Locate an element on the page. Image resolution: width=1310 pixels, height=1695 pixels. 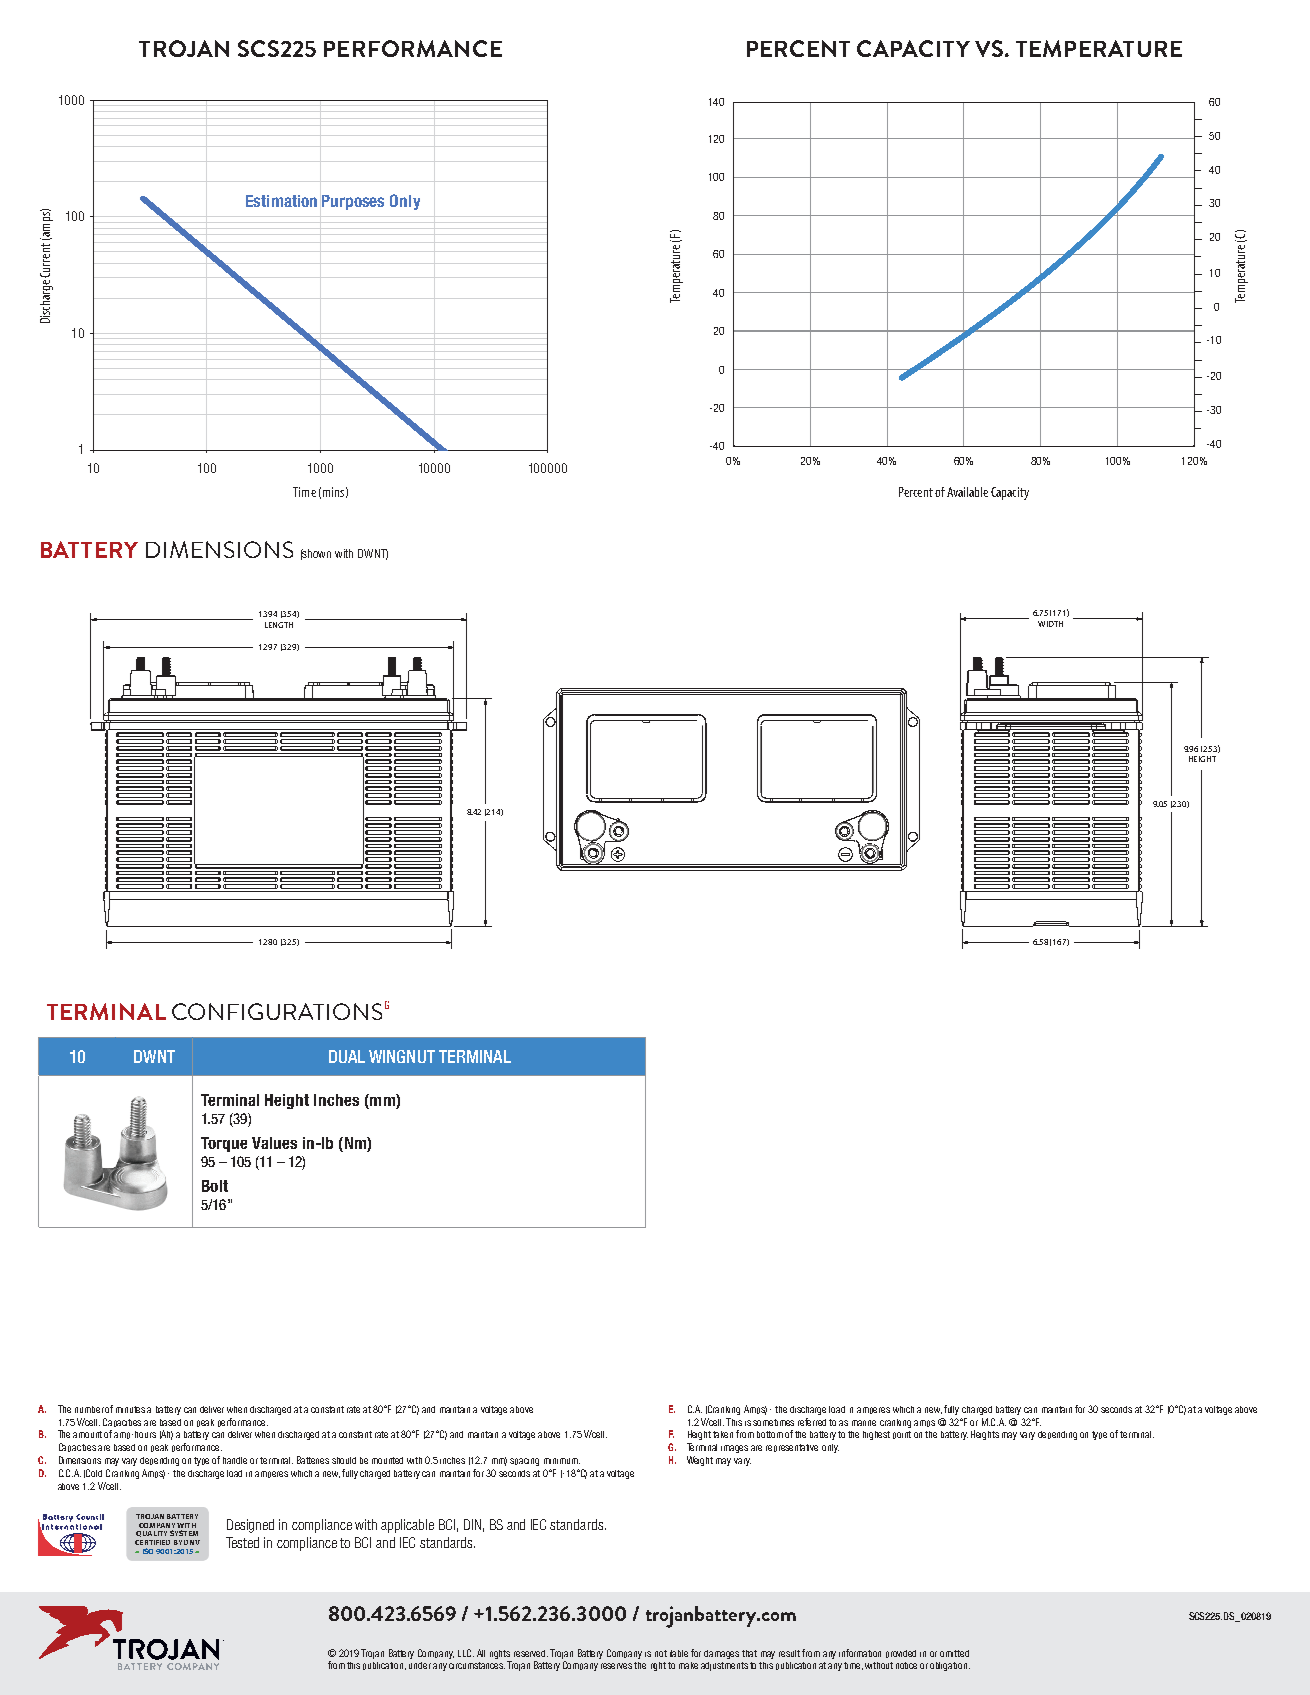
Values is located at coordinates (274, 1143).
